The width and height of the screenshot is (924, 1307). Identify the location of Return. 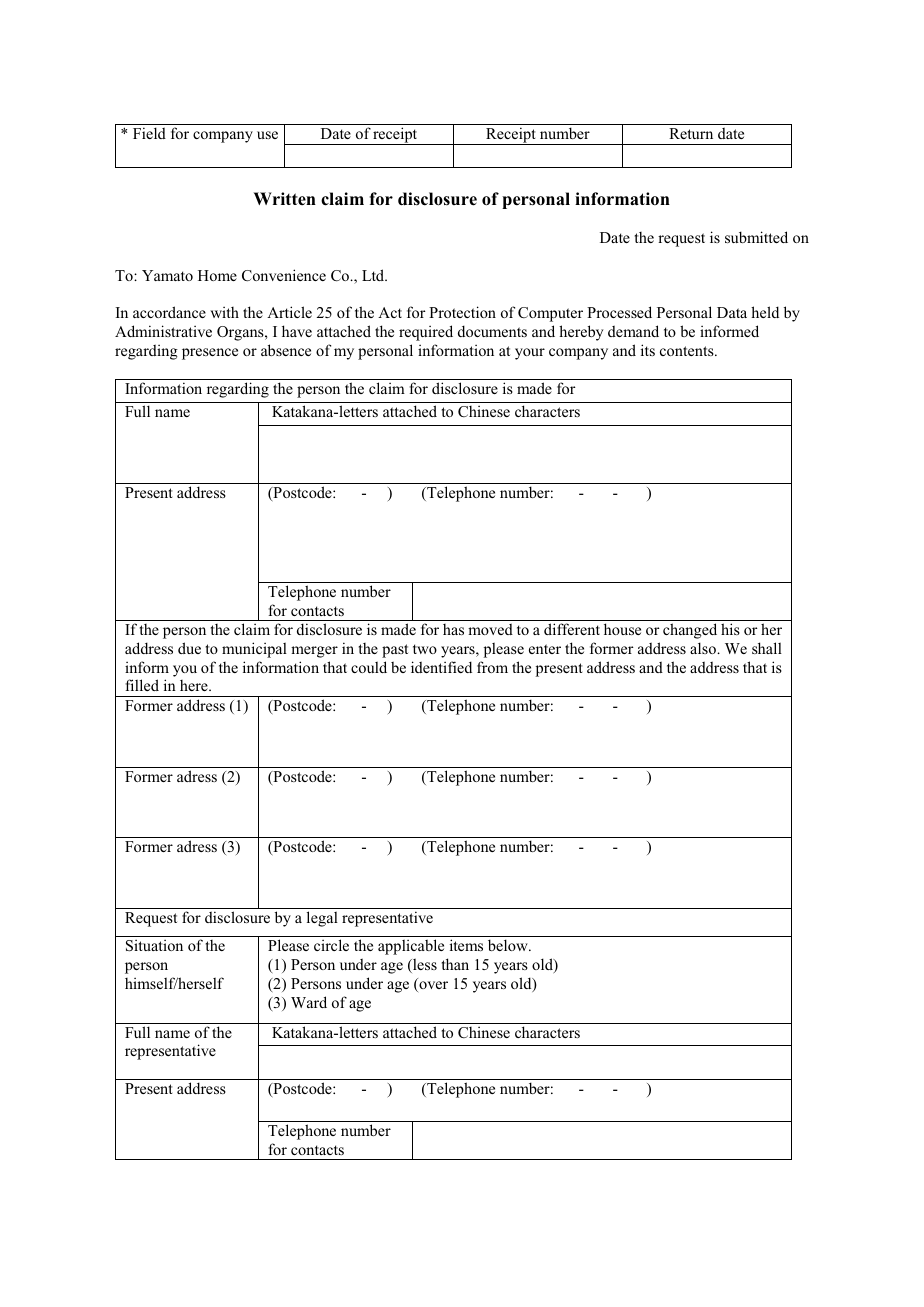
(691, 133).
